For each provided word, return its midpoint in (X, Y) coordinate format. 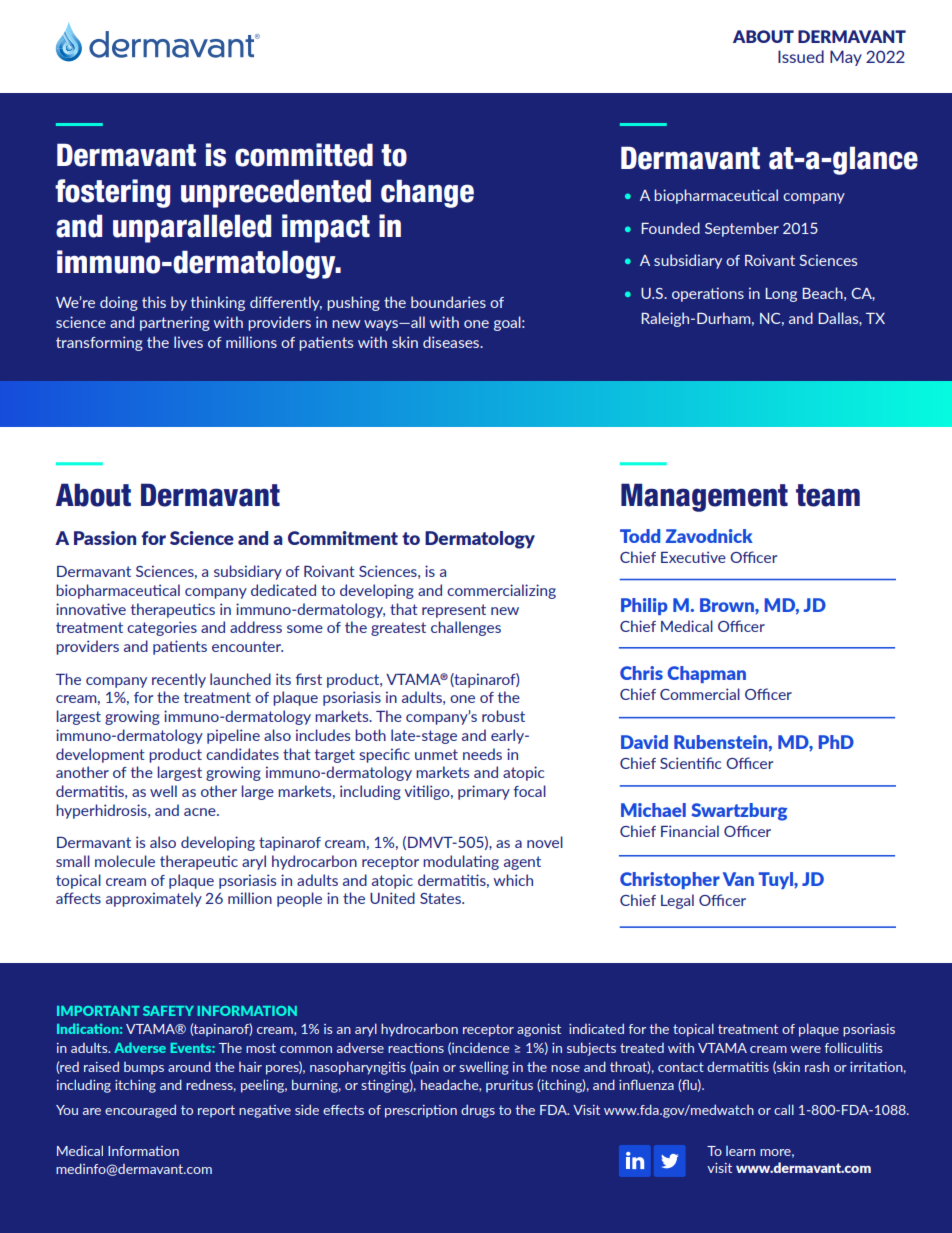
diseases (452, 342)
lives (188, 342)
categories (162, 628)
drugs (478, 1111)
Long (781, 295)
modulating (461, 862)
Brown (728, 605)
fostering (112, 193)
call (784, 1109)
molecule (125, 861)
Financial (690, 831)
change (427, 193)
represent (454, 611)
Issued (801, 56)
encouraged (140, 1111)
